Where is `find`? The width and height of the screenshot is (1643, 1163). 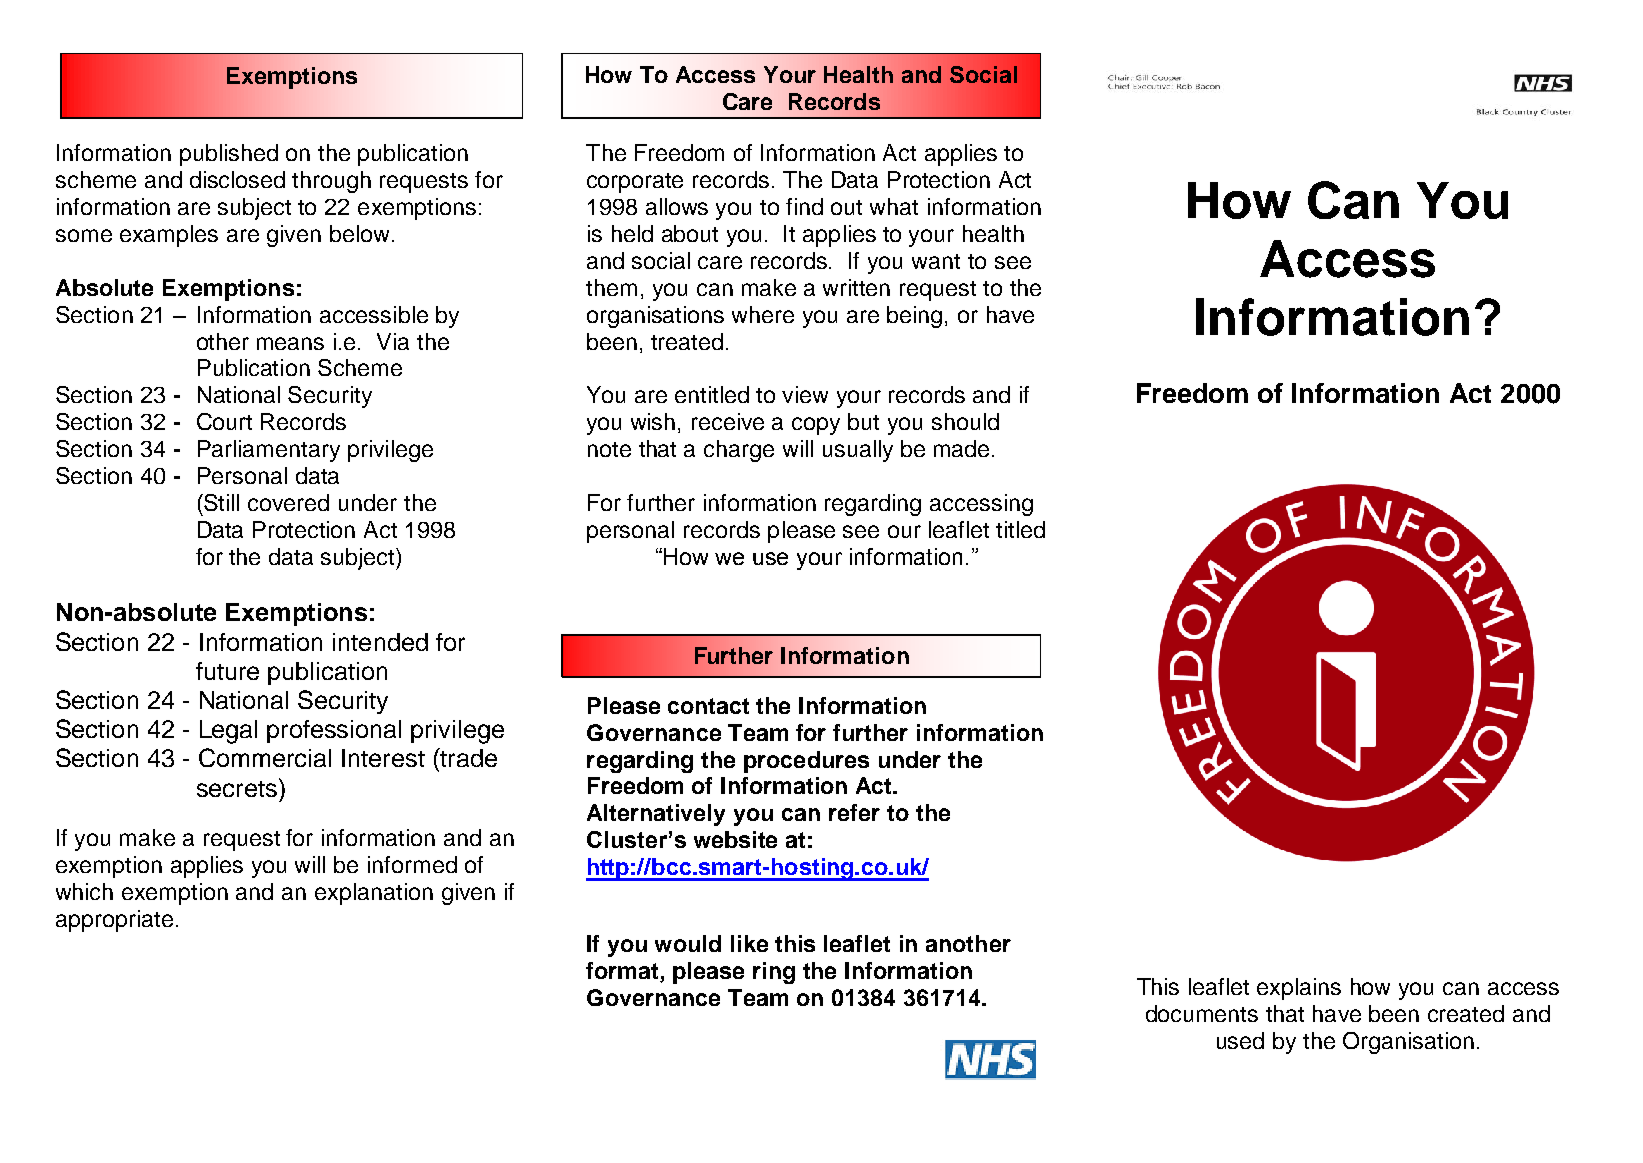
find is located at coordinates (804, 206).
